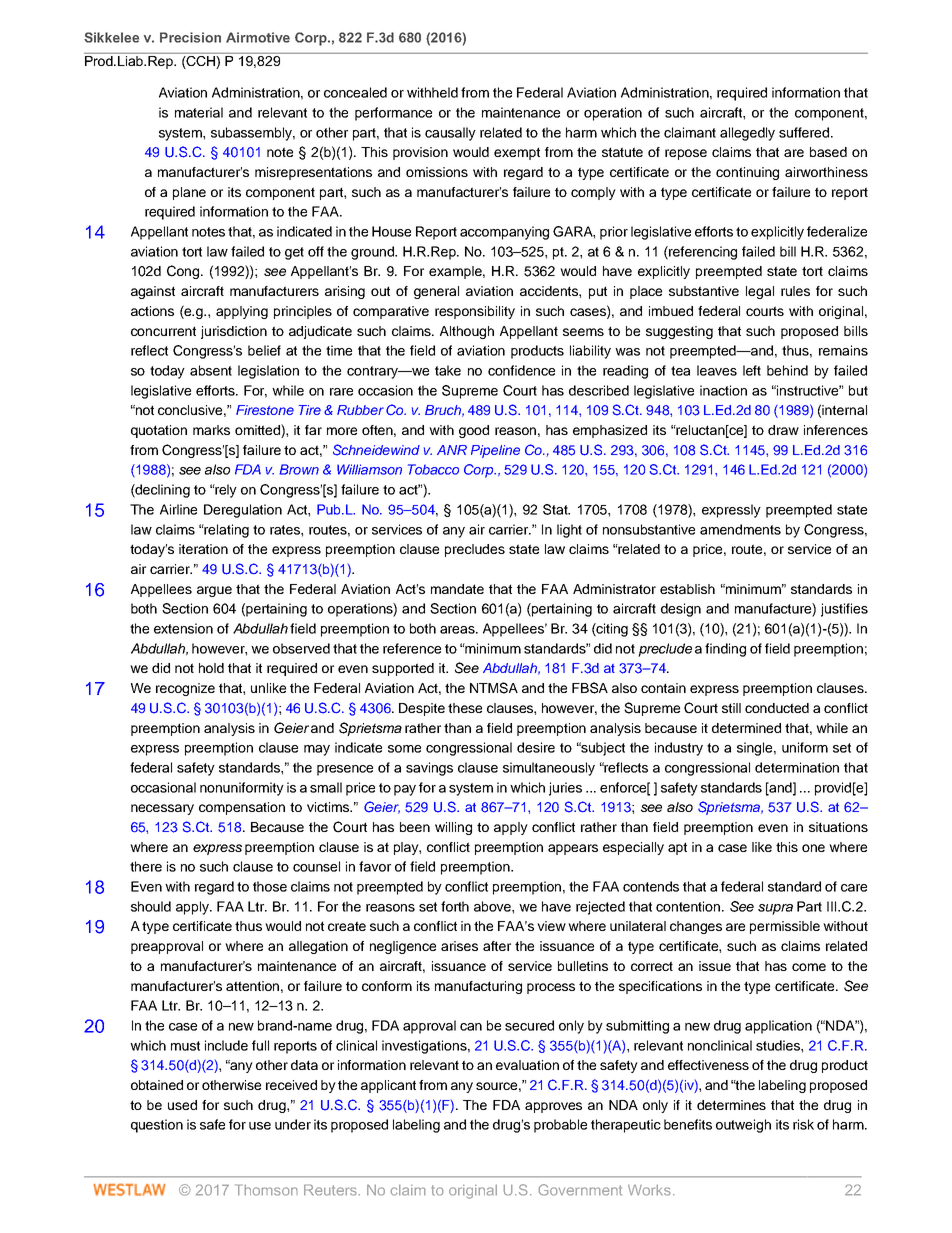  What do you see at coordinates (266, 1190) in the screenshot?
I see `Thomson` at bounding box center [266, 1190].
